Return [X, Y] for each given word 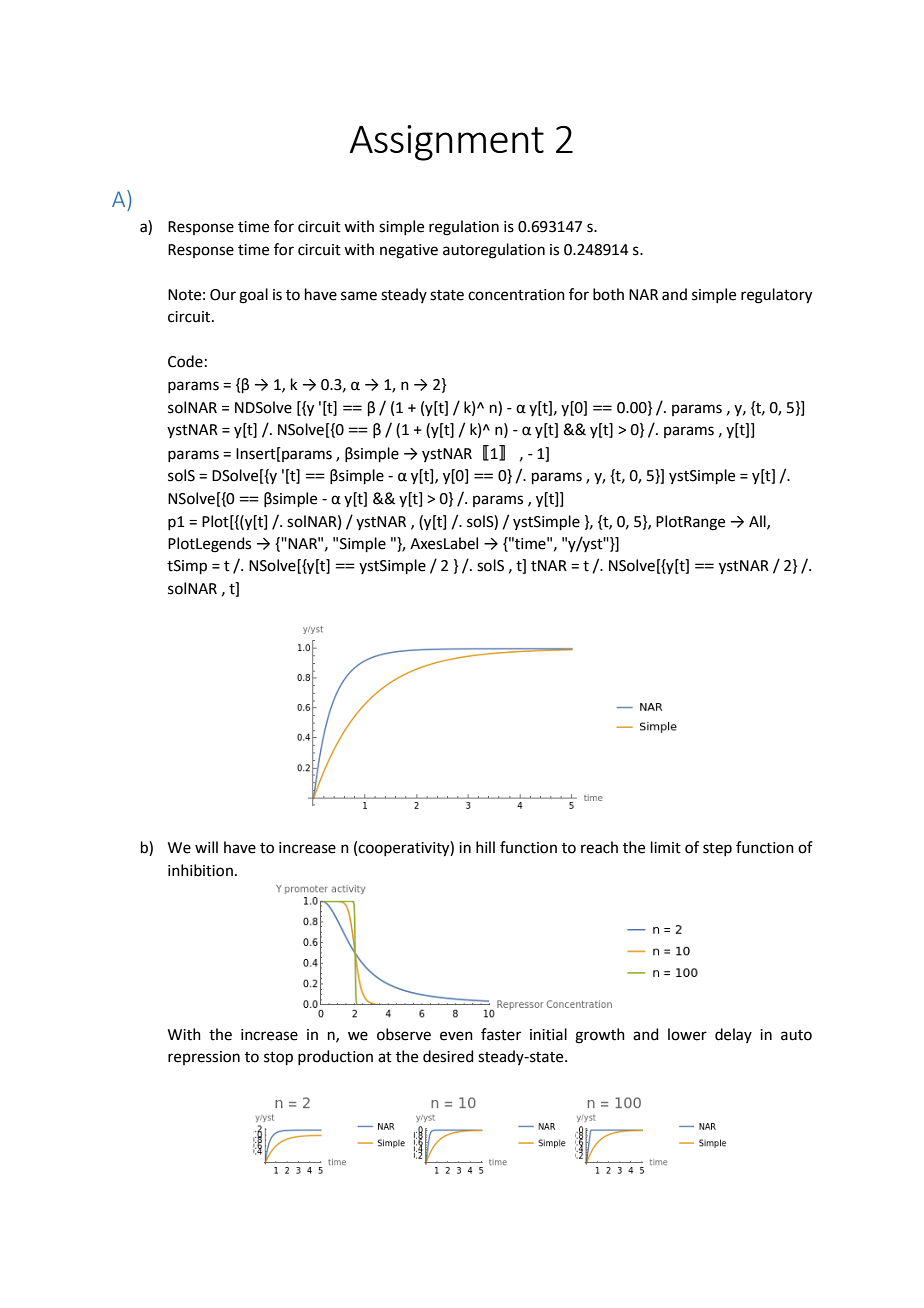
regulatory [776, 296]
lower [687, 1034]
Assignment [447, 143]
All [758, 522]
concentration [516, 295]
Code [185, 361]
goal [253, 296]
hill [485, 847]
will [206, 847]
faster [501, 1034]
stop [278, 1058]
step [717, 849]
